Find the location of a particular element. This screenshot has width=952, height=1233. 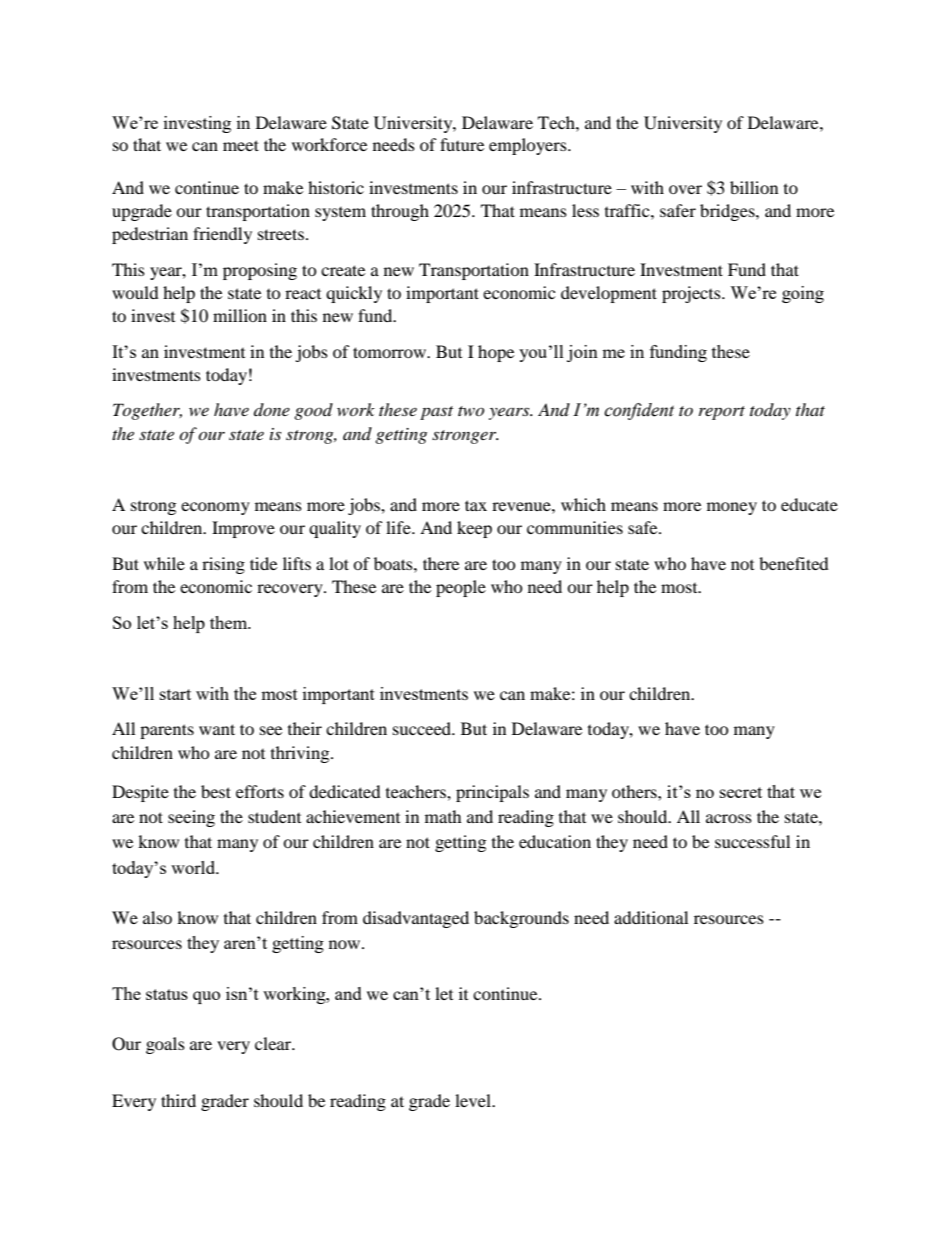

third is located at coordinates (178, 1100).
